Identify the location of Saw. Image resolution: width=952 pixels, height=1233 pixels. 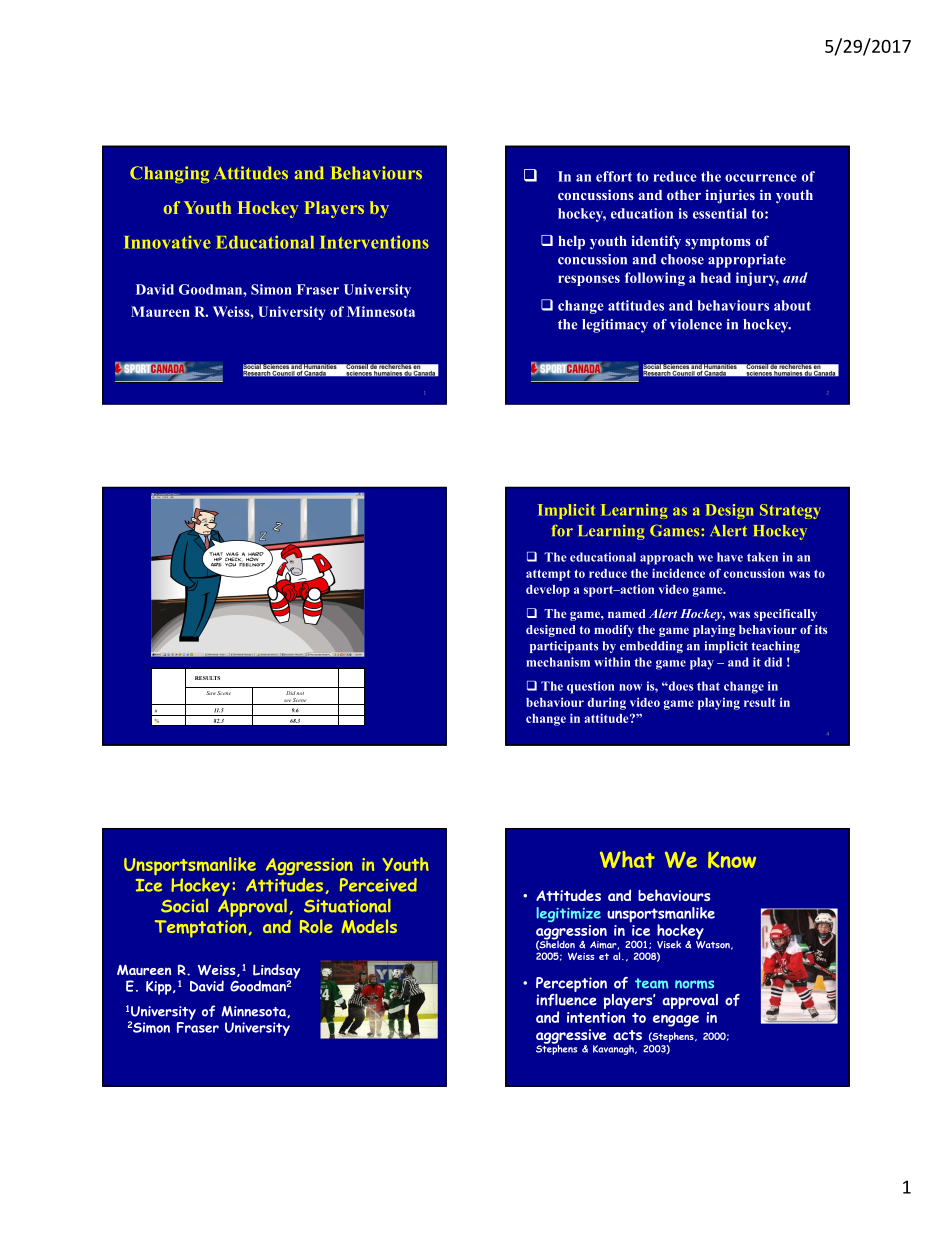
(210, 693).
